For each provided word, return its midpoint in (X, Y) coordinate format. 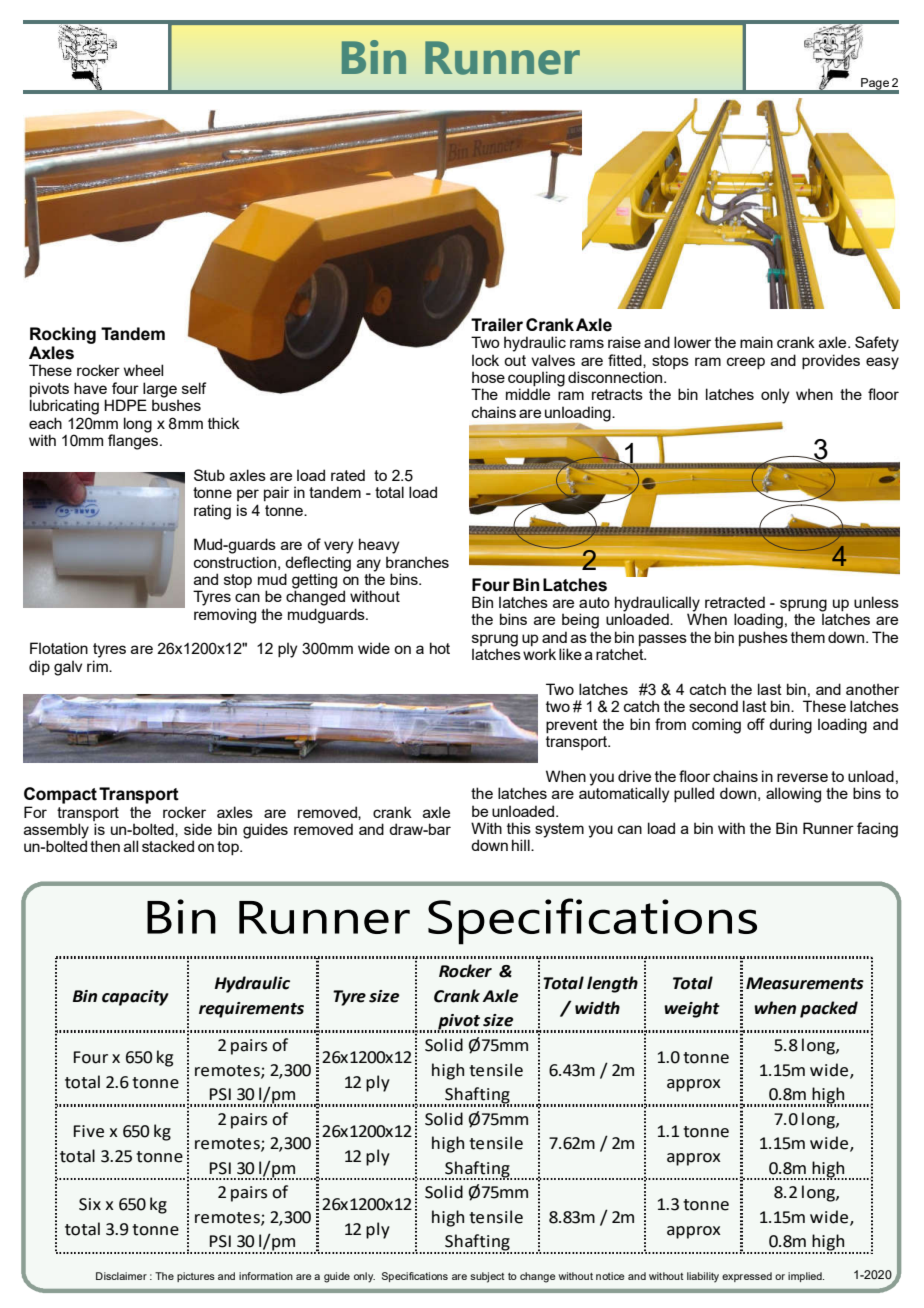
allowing (793, 795)
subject (487, 1277)
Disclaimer (121, 1276)
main (756, 342)
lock (485, 360)
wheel (143, 370)
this (519, 828)
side (198, 829)
